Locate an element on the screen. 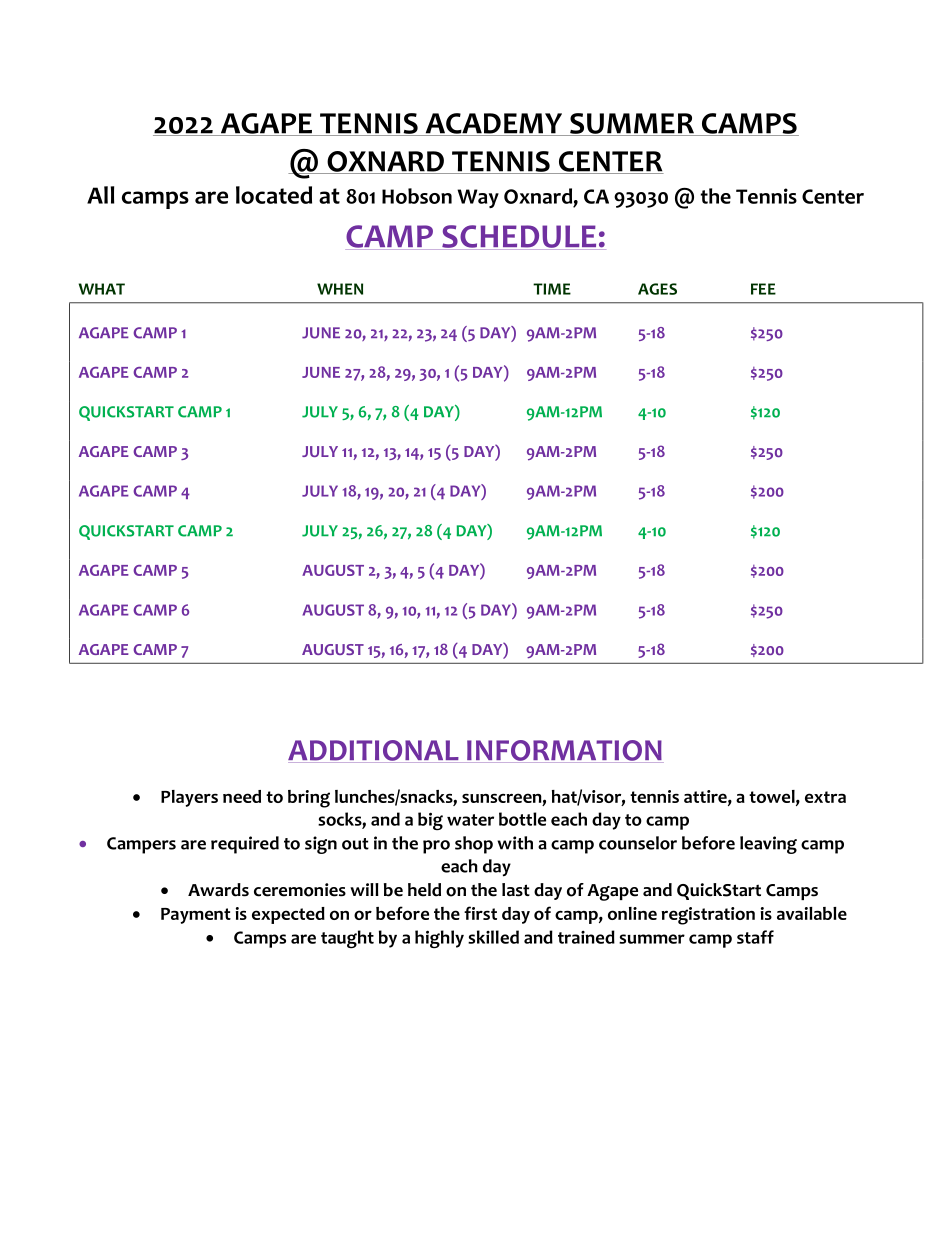 The width and height of the screenshot is (952, 1233). WHAT is located at coordinates (102, 289).
